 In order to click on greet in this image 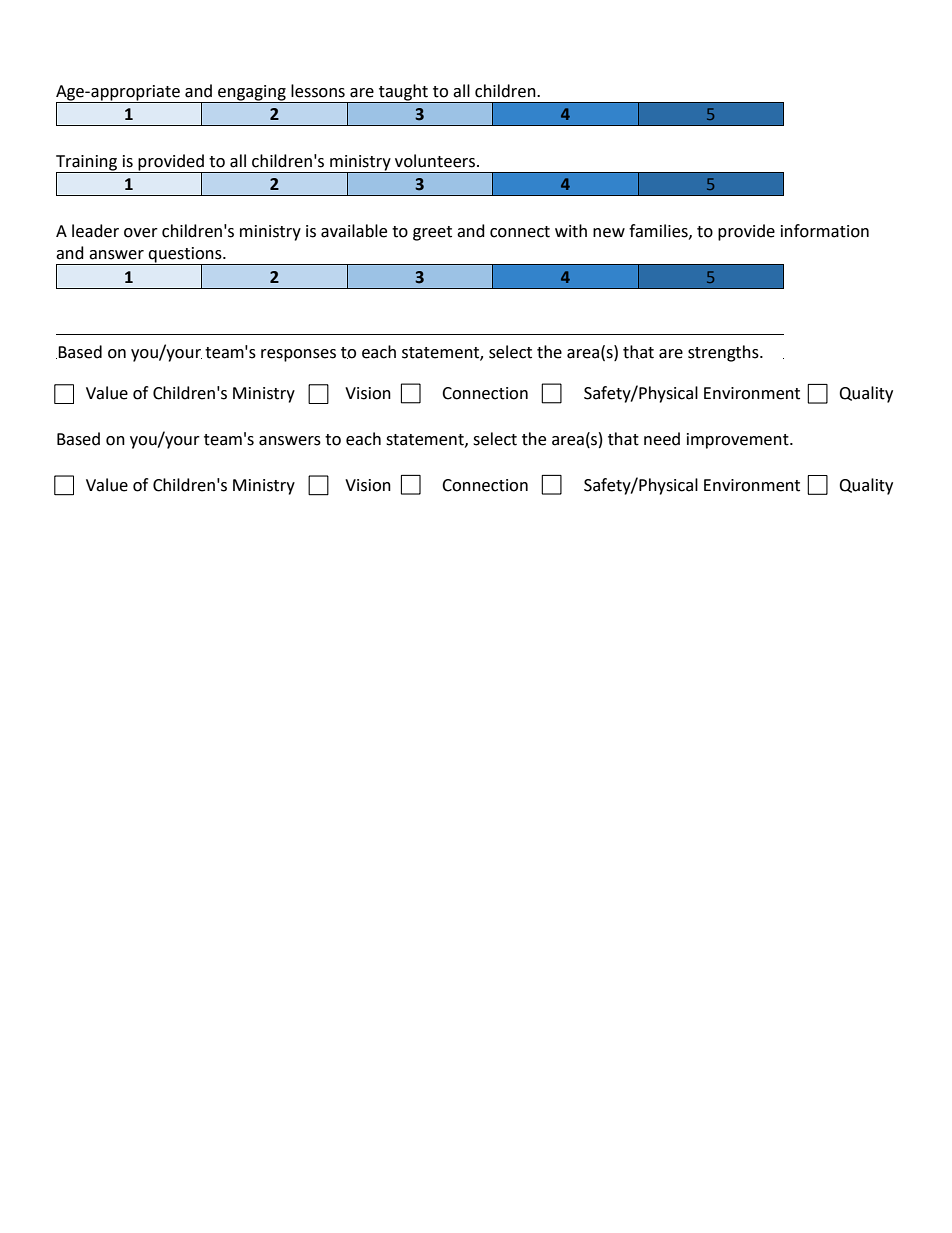, I will do `click(432, 233)`.
